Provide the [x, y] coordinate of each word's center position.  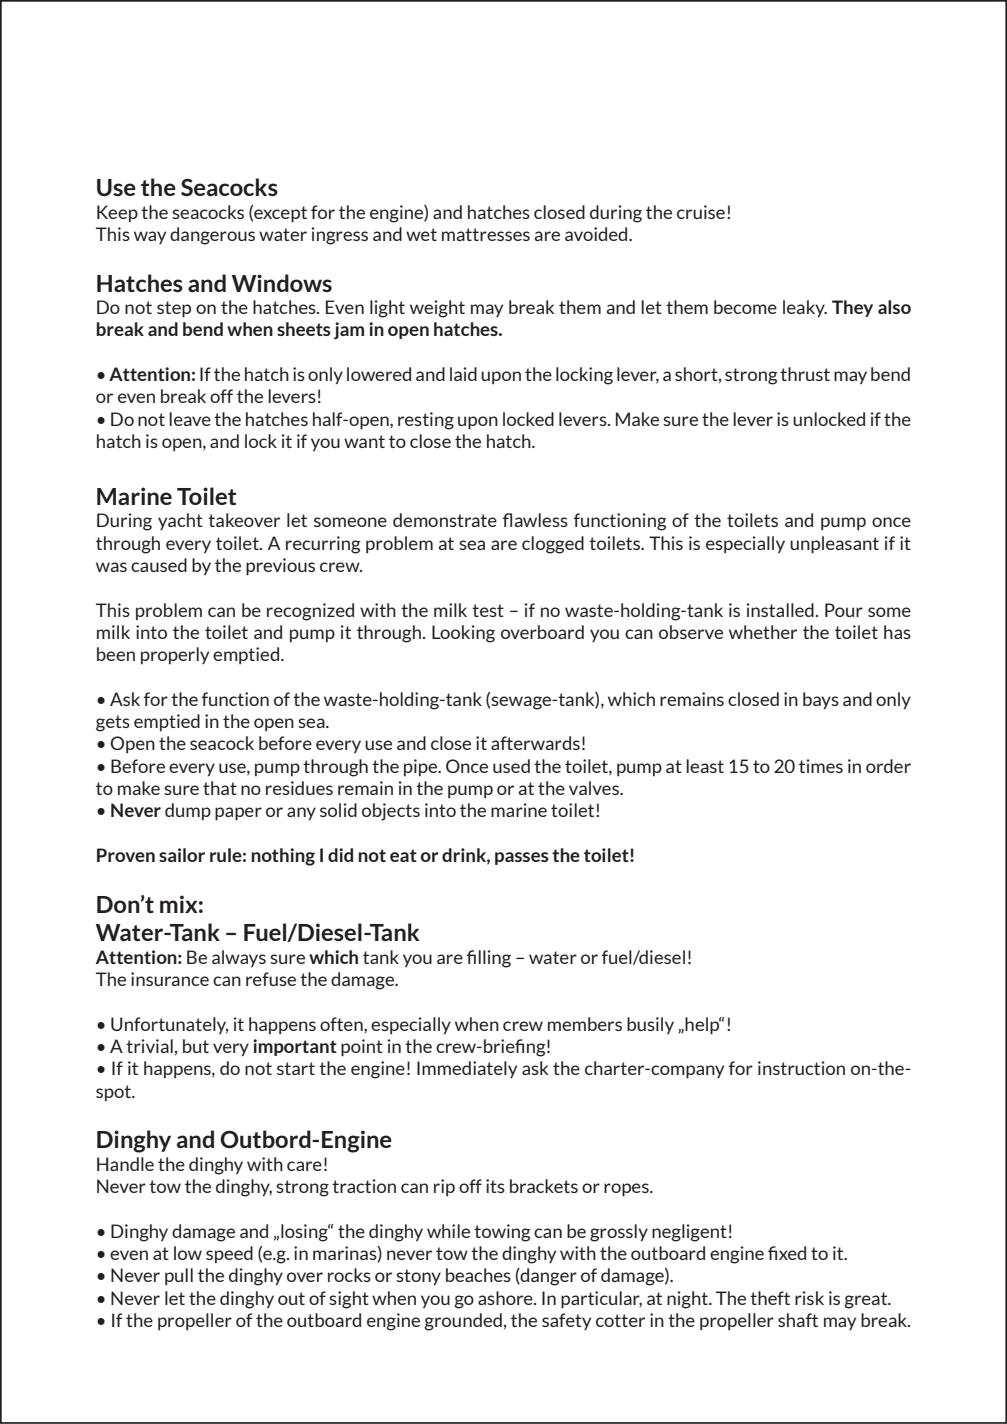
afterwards [535, 743]
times [821, 766]
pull [179, 1276]
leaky [805, 309]
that [220, 788]
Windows [282, 283]
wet [421, 234]
